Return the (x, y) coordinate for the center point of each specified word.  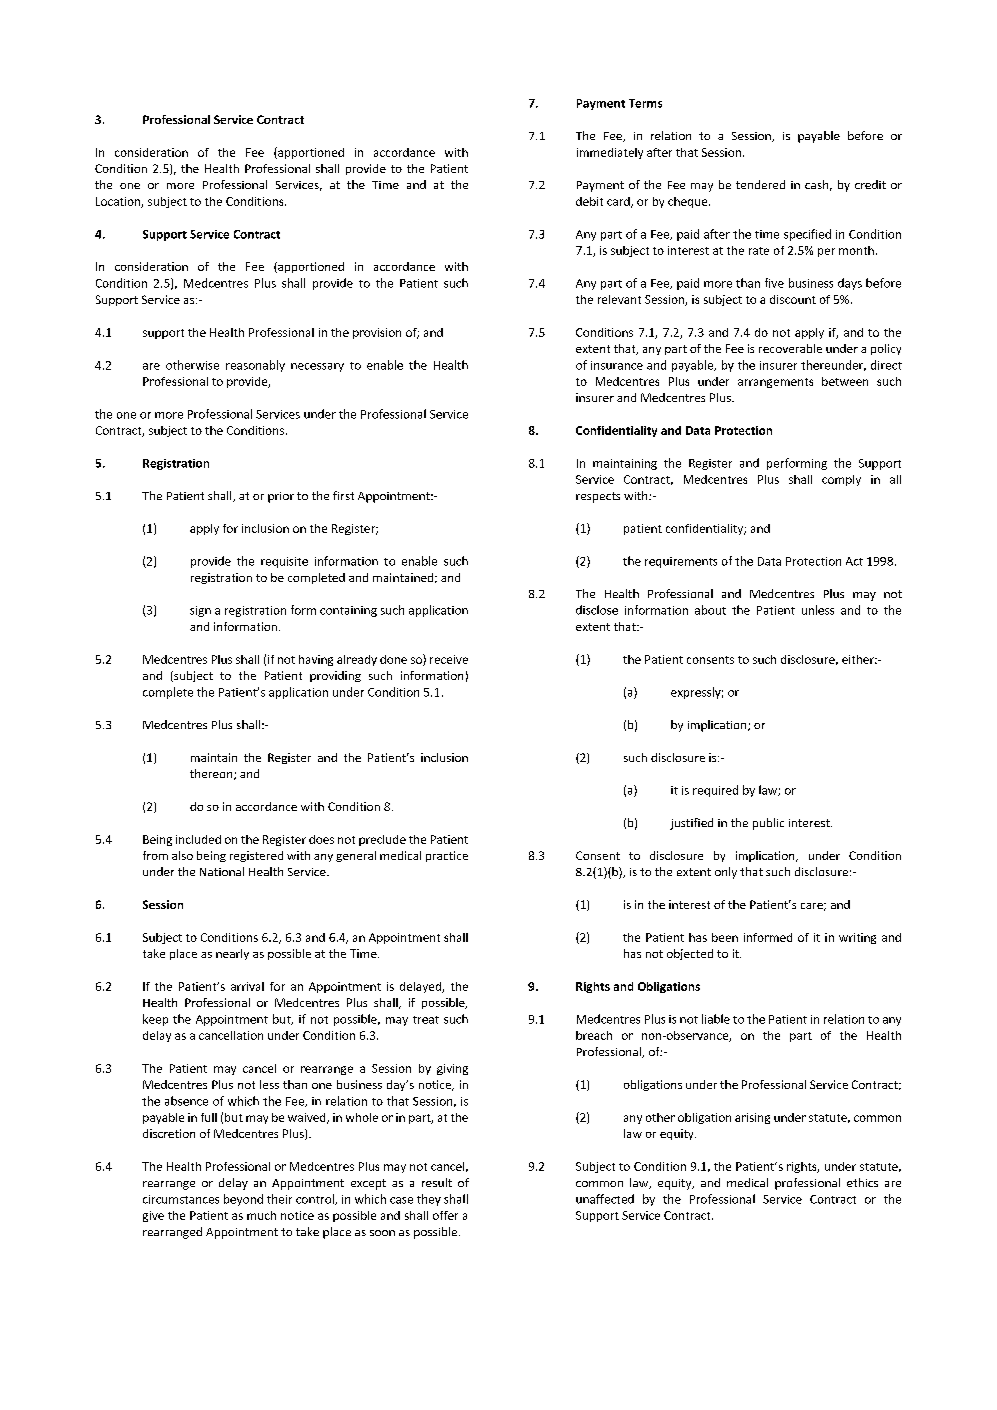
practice (447, 856)
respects (598, 497)
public (768, 824)
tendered (760, 184)
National (222, 871)
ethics (862, 1182)
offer (445, 1215)
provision (377, 333)
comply (841, 480)
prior (281, 497)
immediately (610, 153)
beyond (243, 1200)
